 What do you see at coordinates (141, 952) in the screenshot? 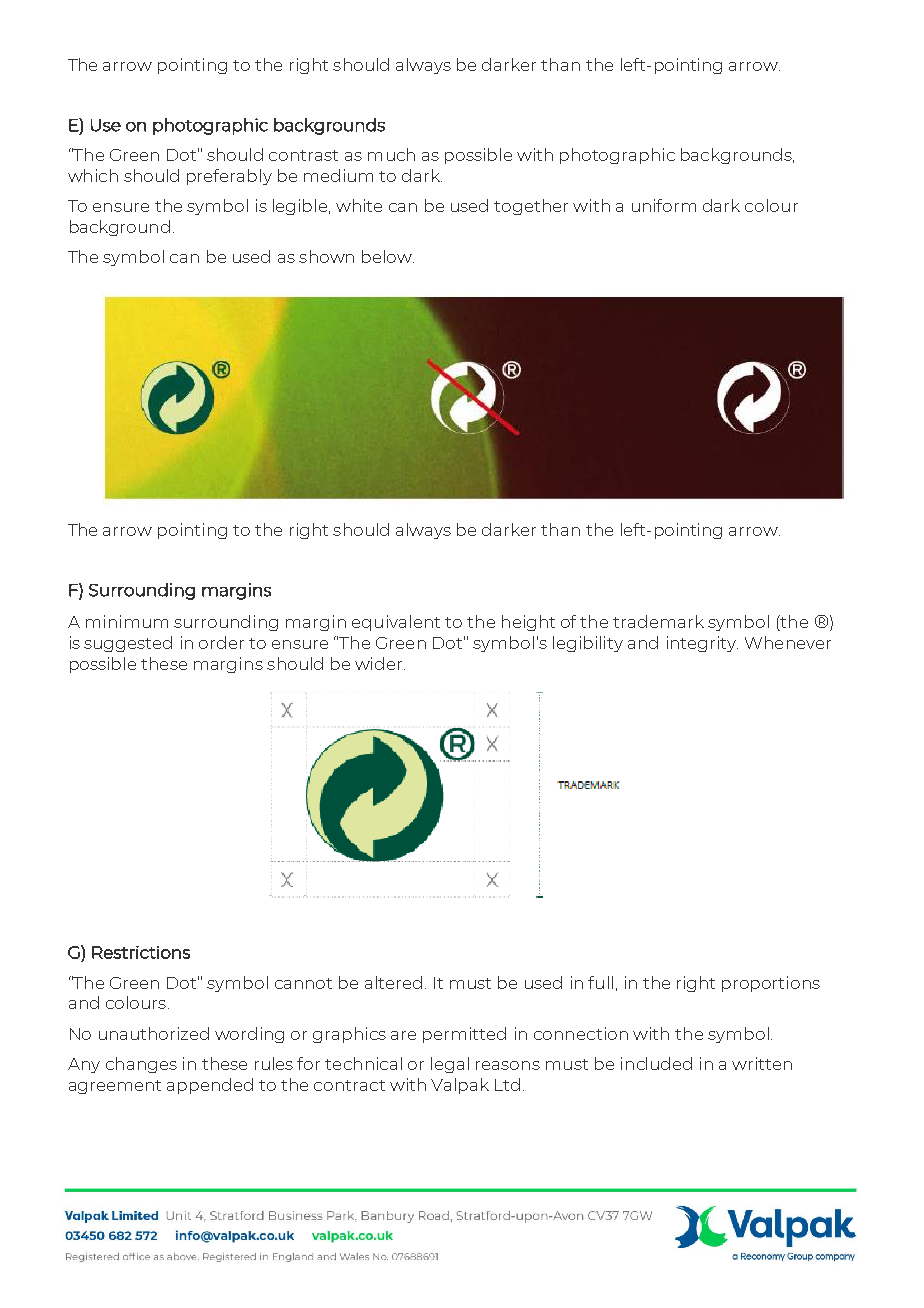
I see `Restrictions` at bounding box center [141, 952].
